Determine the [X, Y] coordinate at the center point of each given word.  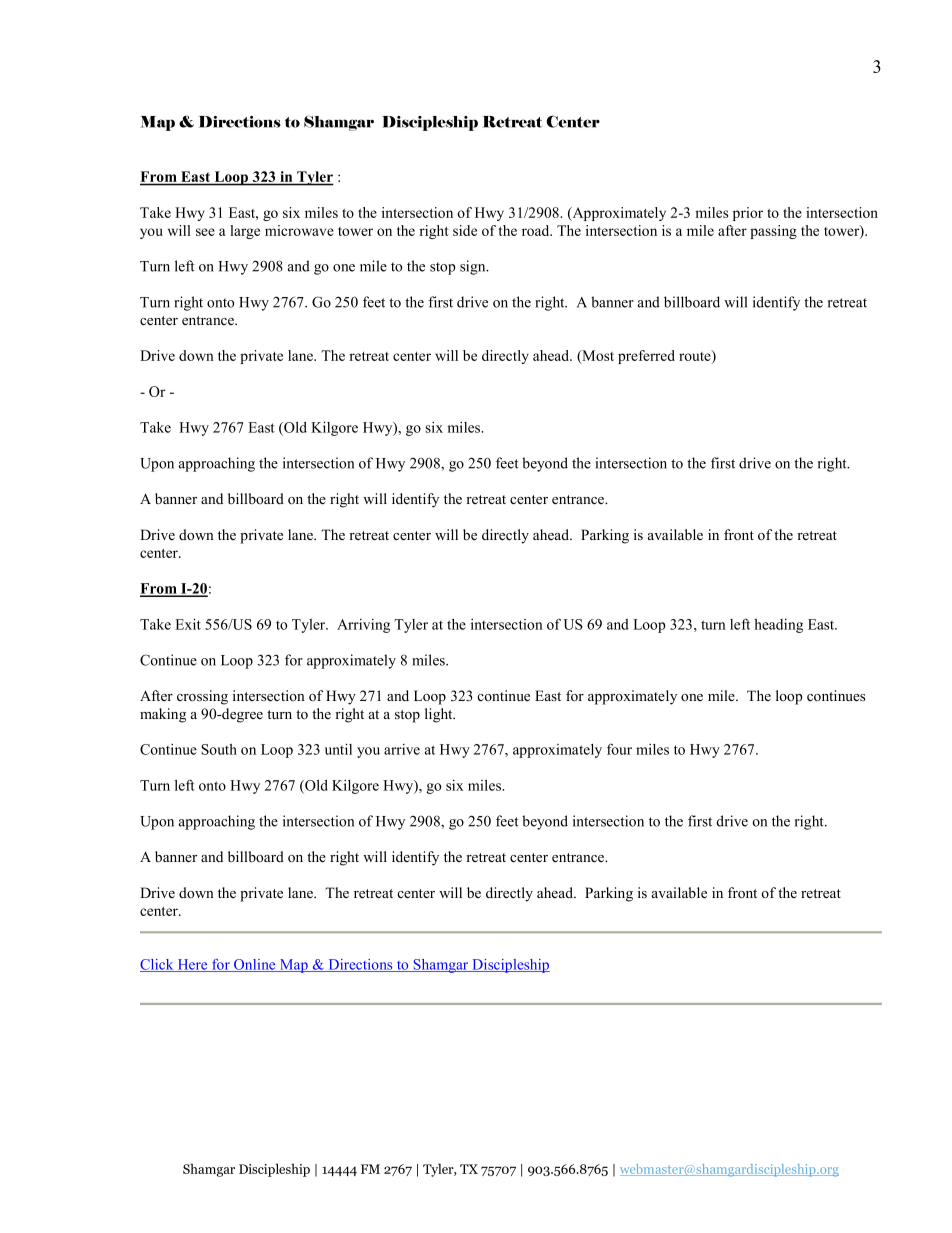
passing [773, 232]
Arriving [363, 626]
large [245, 232]
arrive [402, 749]
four [619, 749]
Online [255, 965]
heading [778, 626]
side [465, 230]
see [205, 232]
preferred [646, 357]
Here [192, 965]
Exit [188, 624]
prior [748, 214]
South [219, 749]
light [440, 715]
